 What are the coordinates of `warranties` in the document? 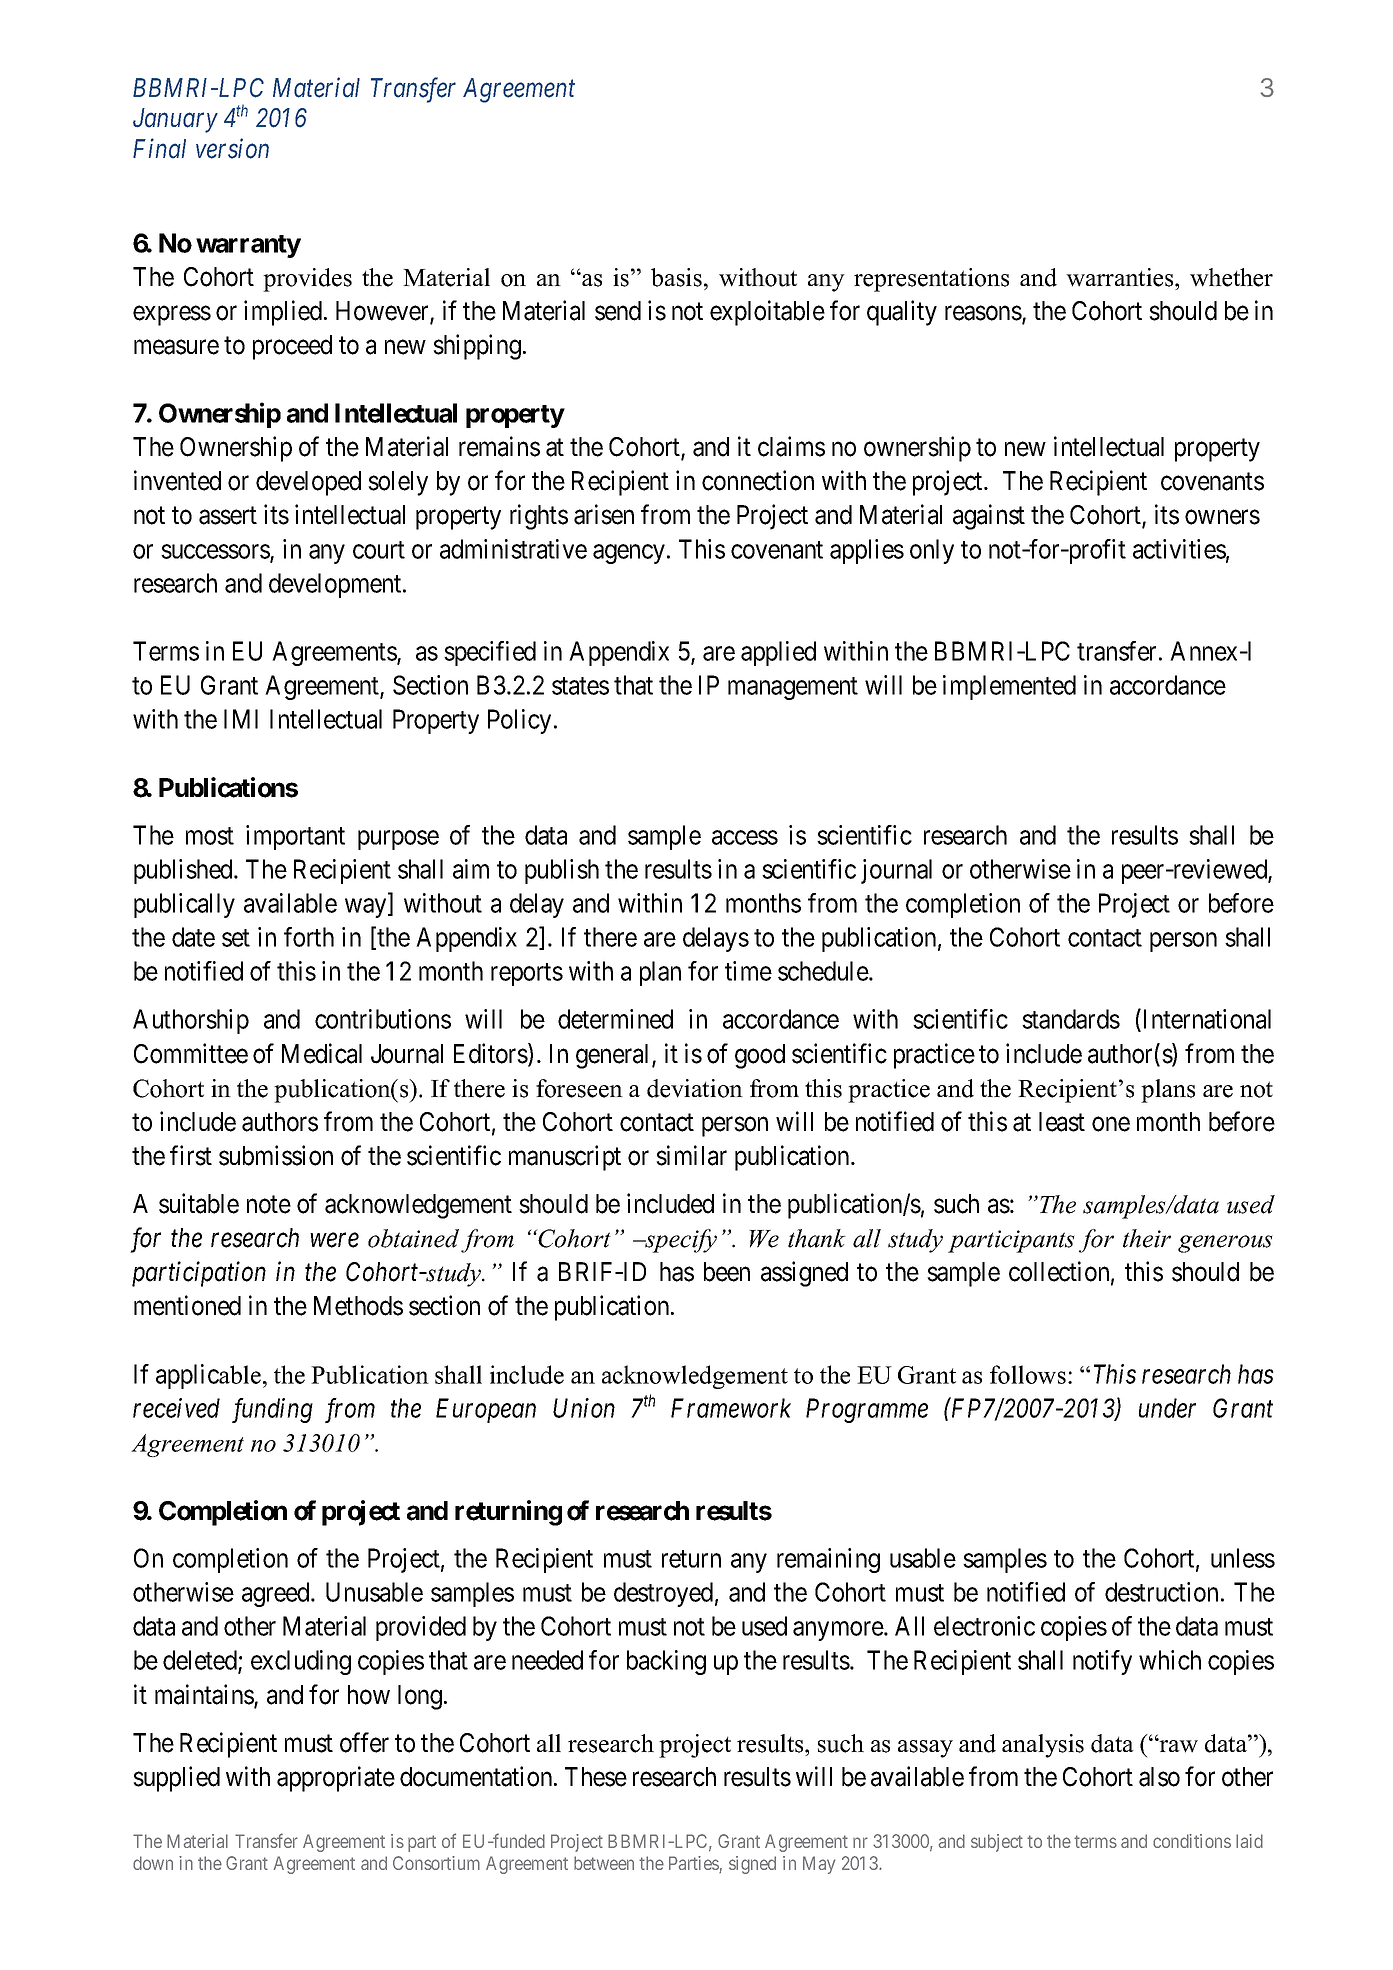 It's located at (1121, 277).
